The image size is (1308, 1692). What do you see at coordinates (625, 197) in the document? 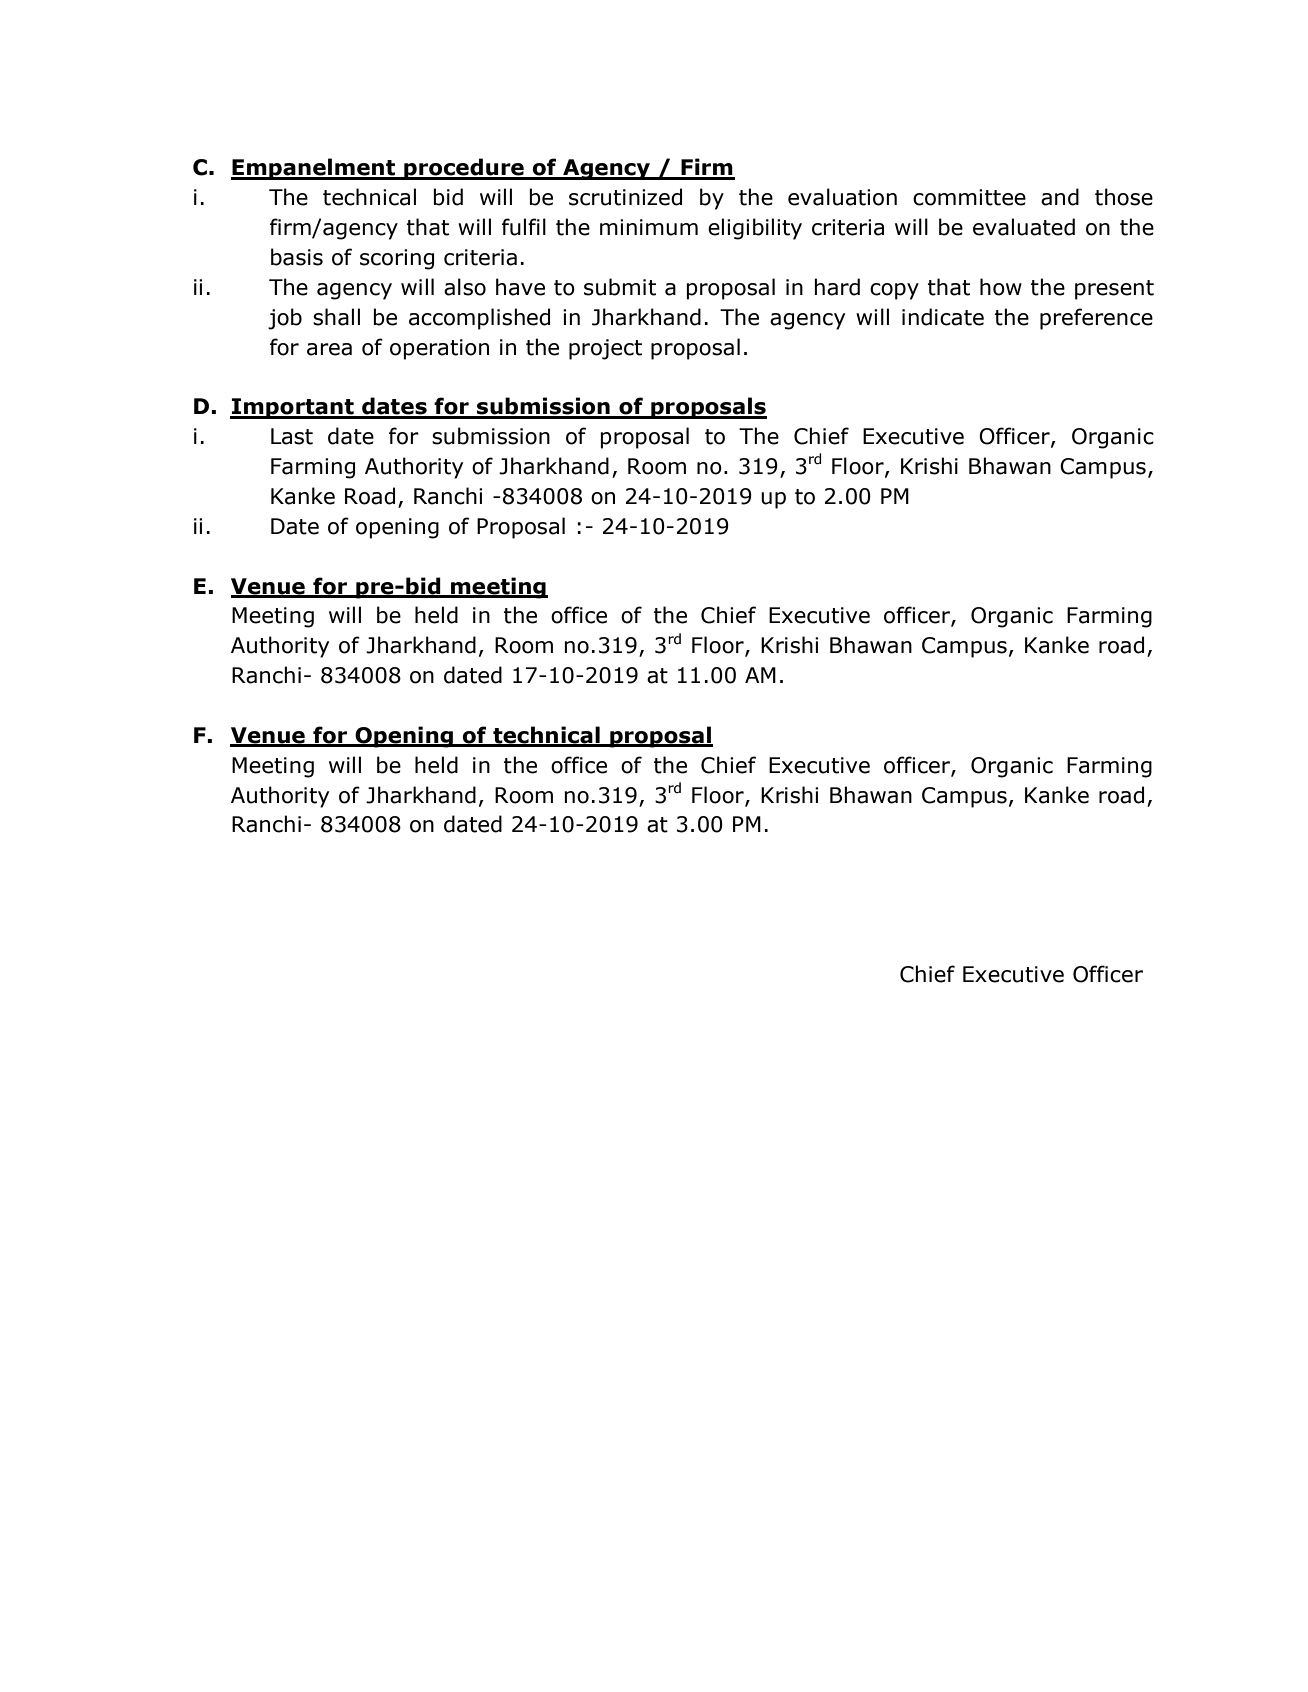
I see `scrutinized` at bounding box center [625, 197].
